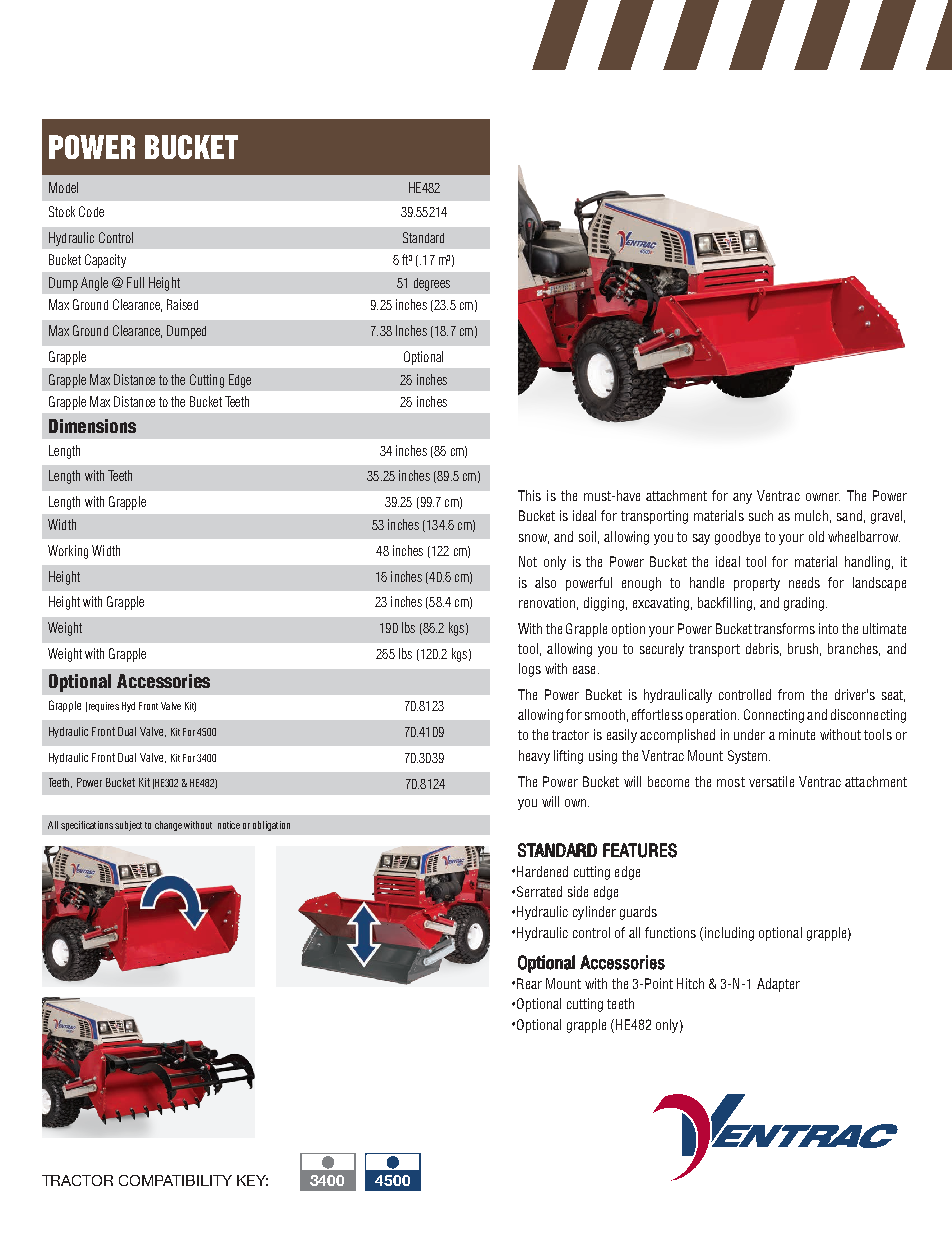 The width and height of the image is (952, 1233). I want to click on snow, so click(534, 539).
